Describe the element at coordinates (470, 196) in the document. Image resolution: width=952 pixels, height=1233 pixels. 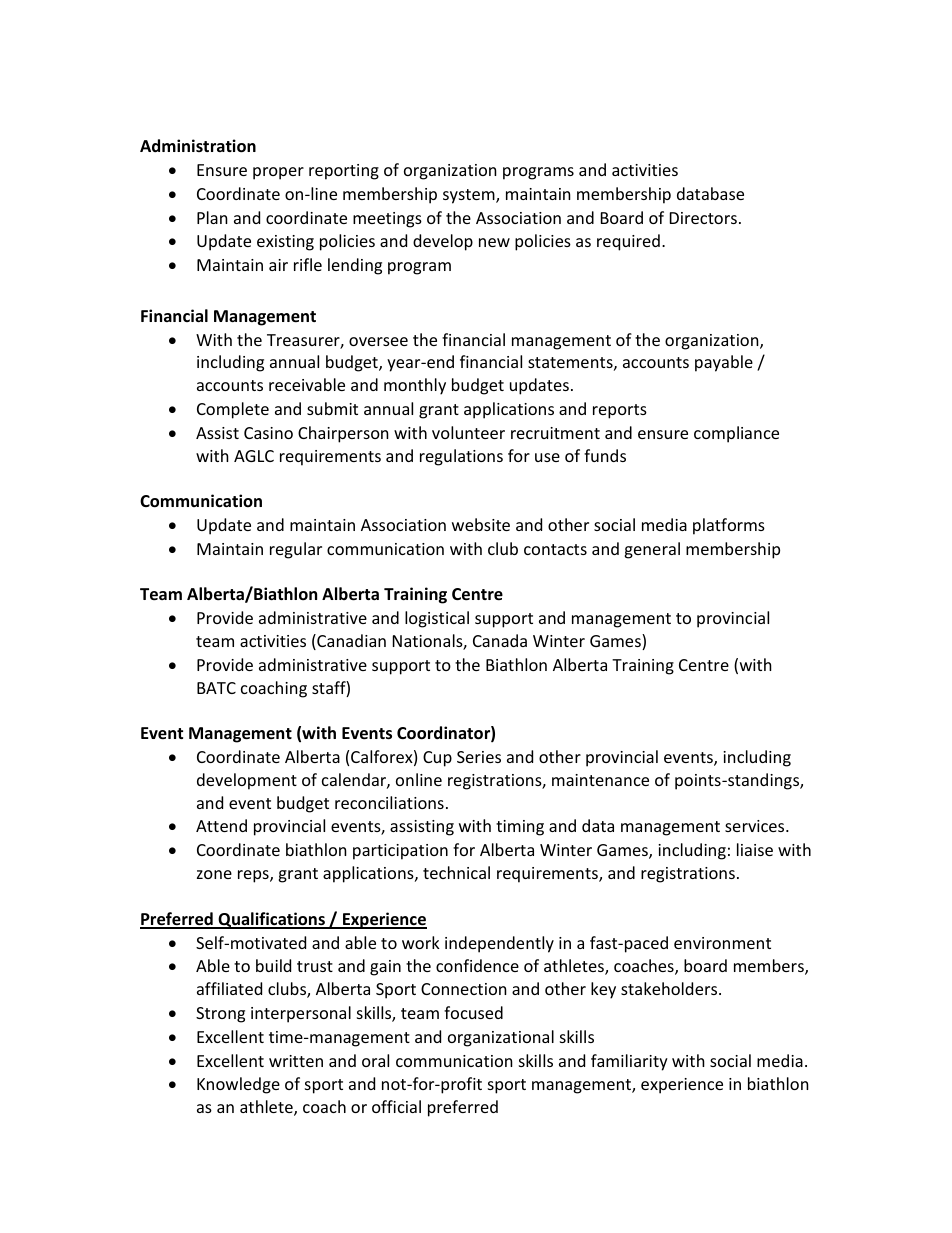
I see `system` at that location.
